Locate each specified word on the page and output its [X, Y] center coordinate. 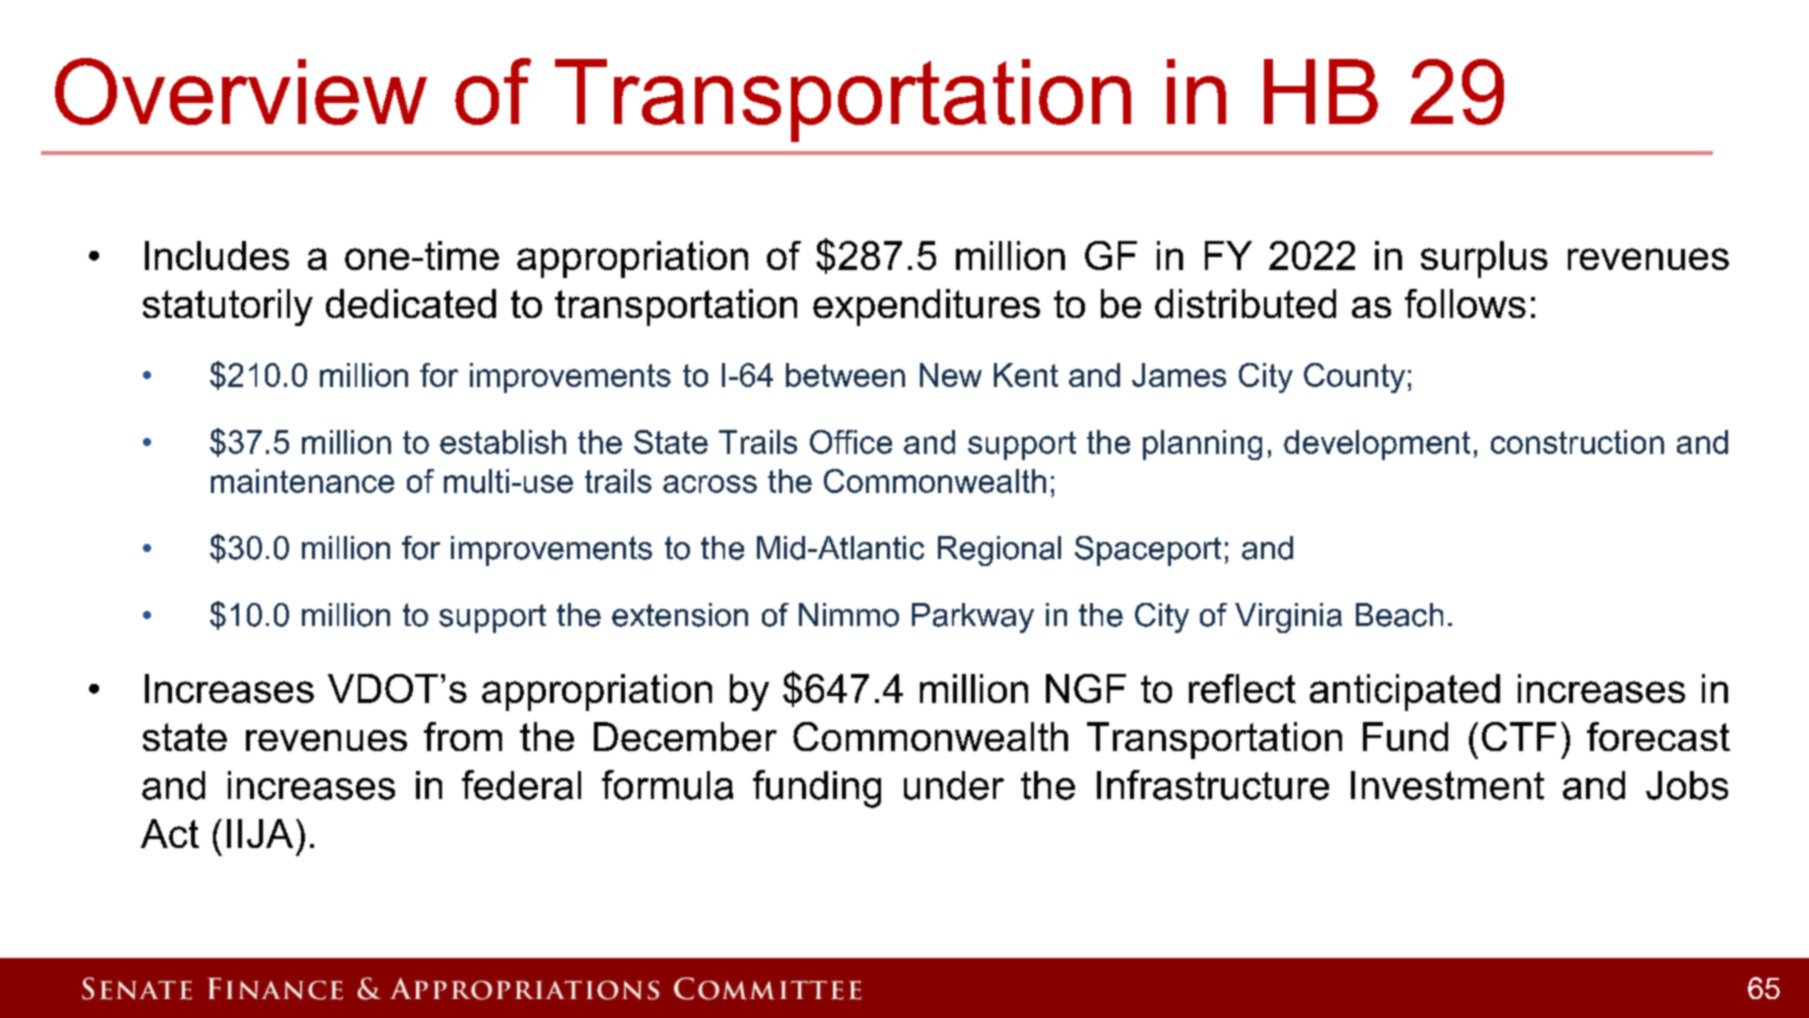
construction [1577, 442]
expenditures [926, 307]
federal [521, 785]
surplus [1484, 259]
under [954, 785]
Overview [241, 91]
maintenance [302, 481]
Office [851, 442]
